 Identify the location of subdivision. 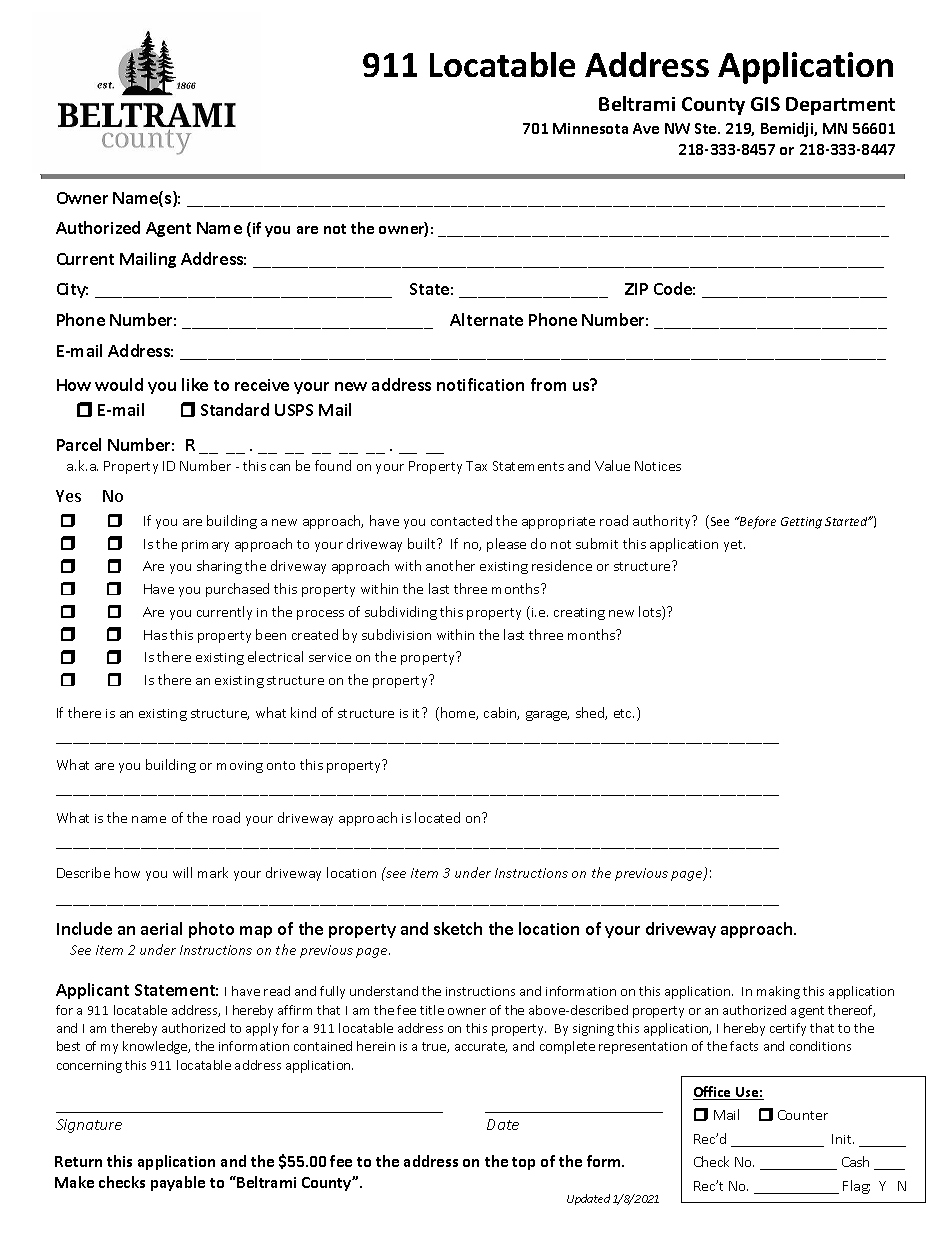
(396, 634).
